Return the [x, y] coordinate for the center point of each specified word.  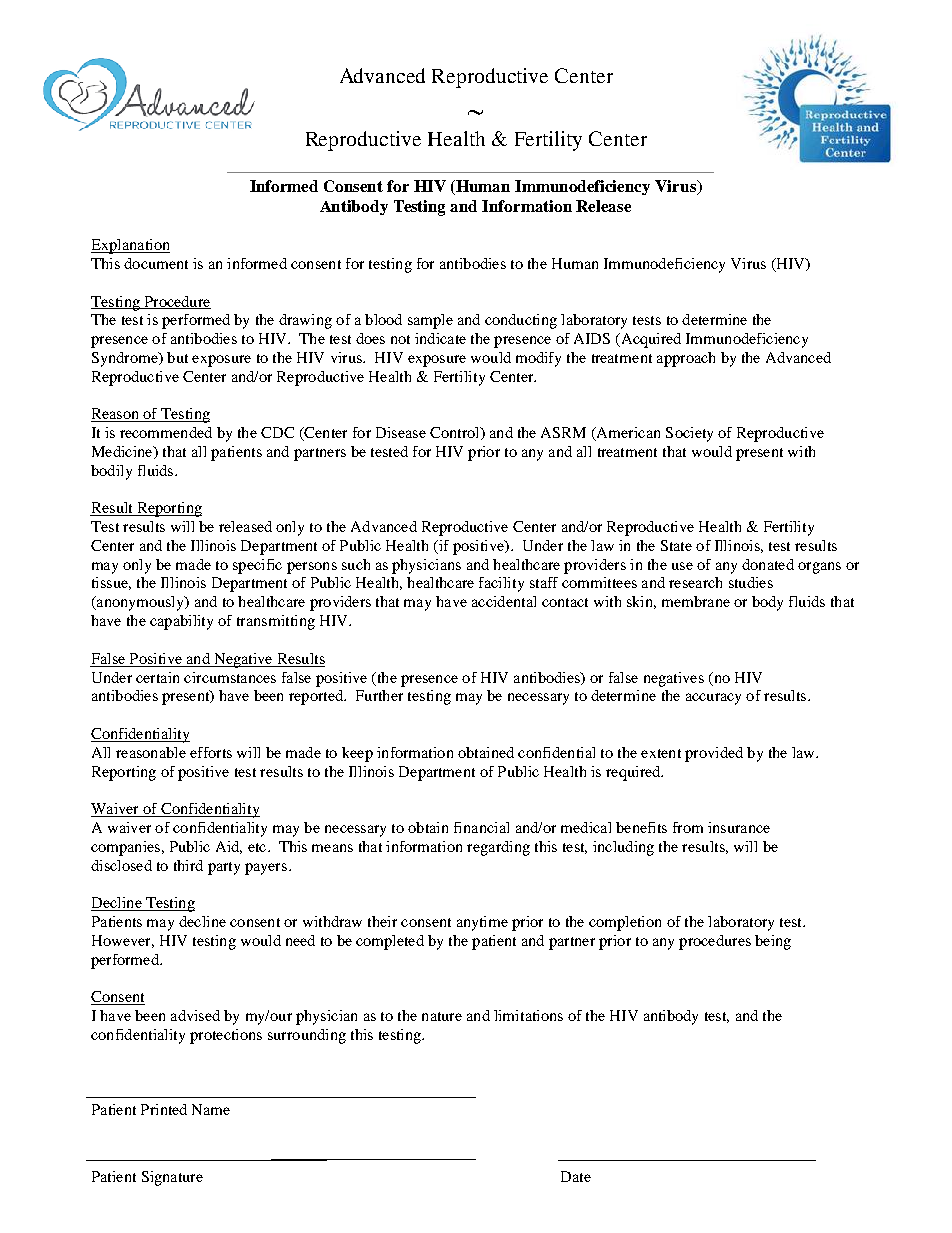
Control [456, 433]
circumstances [230, 677]
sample [430, 321]
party [224, 868]
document [156, 263]
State [676, 545]
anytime [482, 923]
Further [379, 695]
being [773, 942]
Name [211, 1109]
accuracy [713, 699]
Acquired [650, 340]
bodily [111, 472]
